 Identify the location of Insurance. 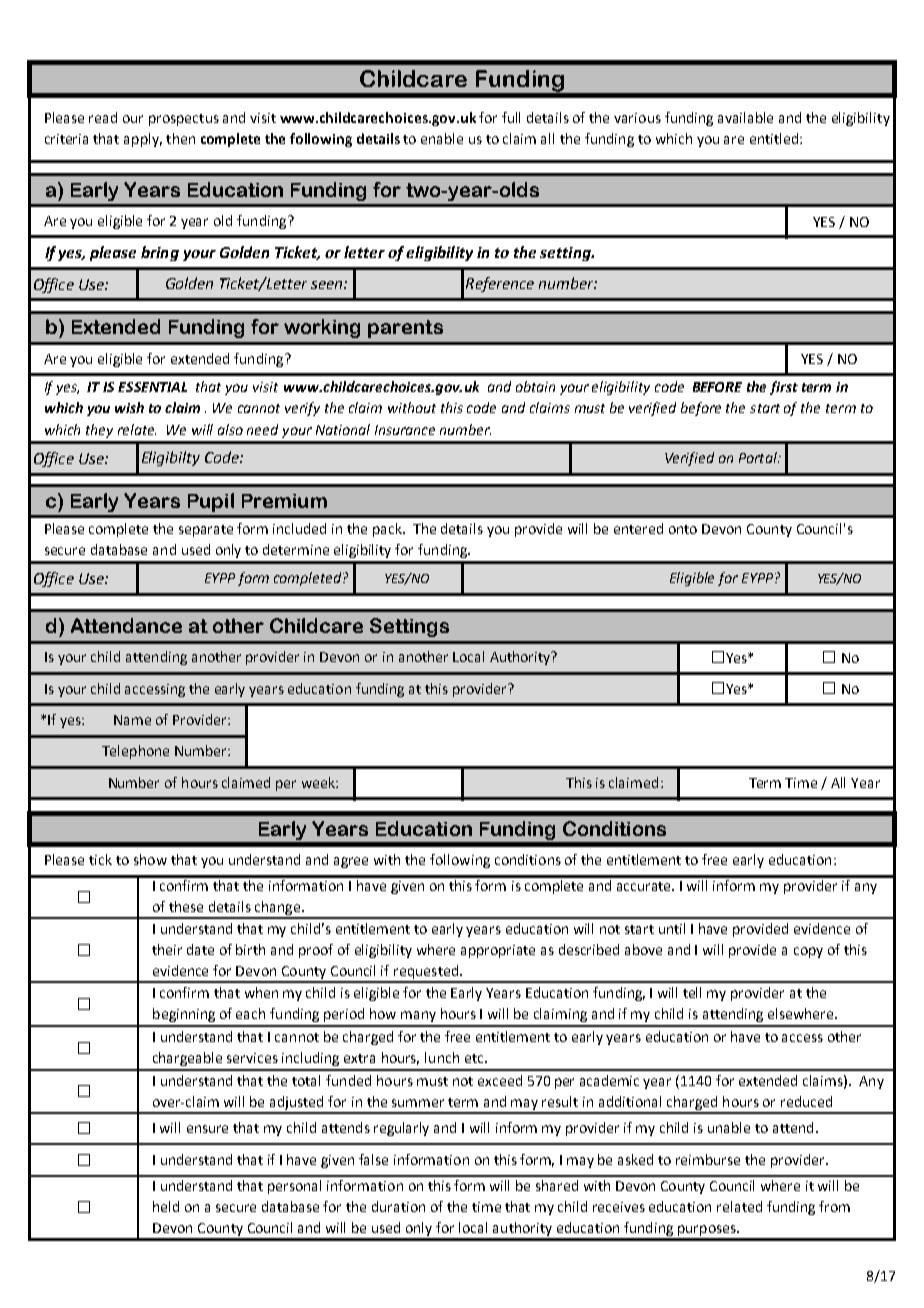
(405, 430).
